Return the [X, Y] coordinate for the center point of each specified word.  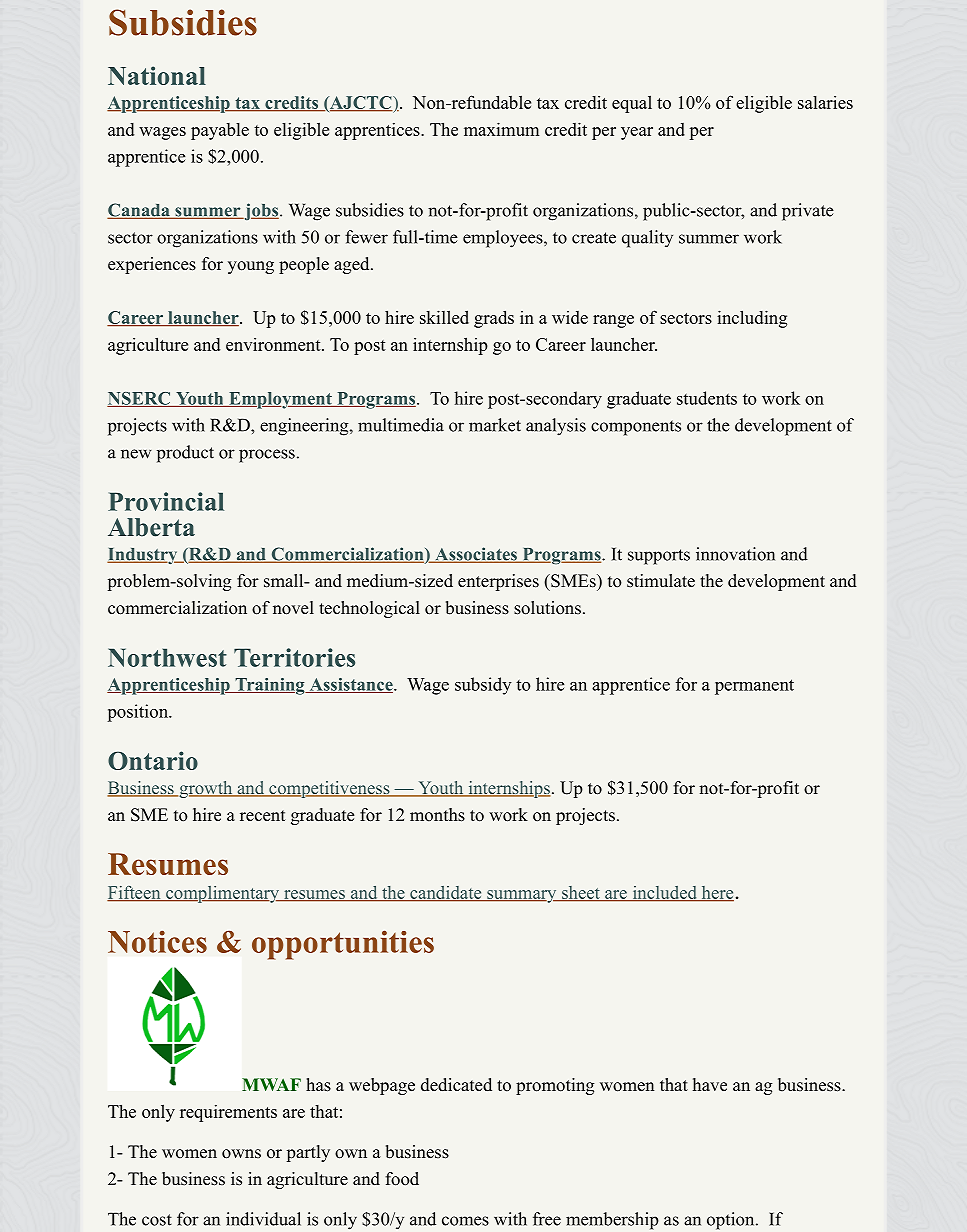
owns [241, 1154]
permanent [754, 687]
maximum [501, 129]
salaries [825, 102]
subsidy [483, 686]
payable [220, 131]
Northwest [167, 657]
